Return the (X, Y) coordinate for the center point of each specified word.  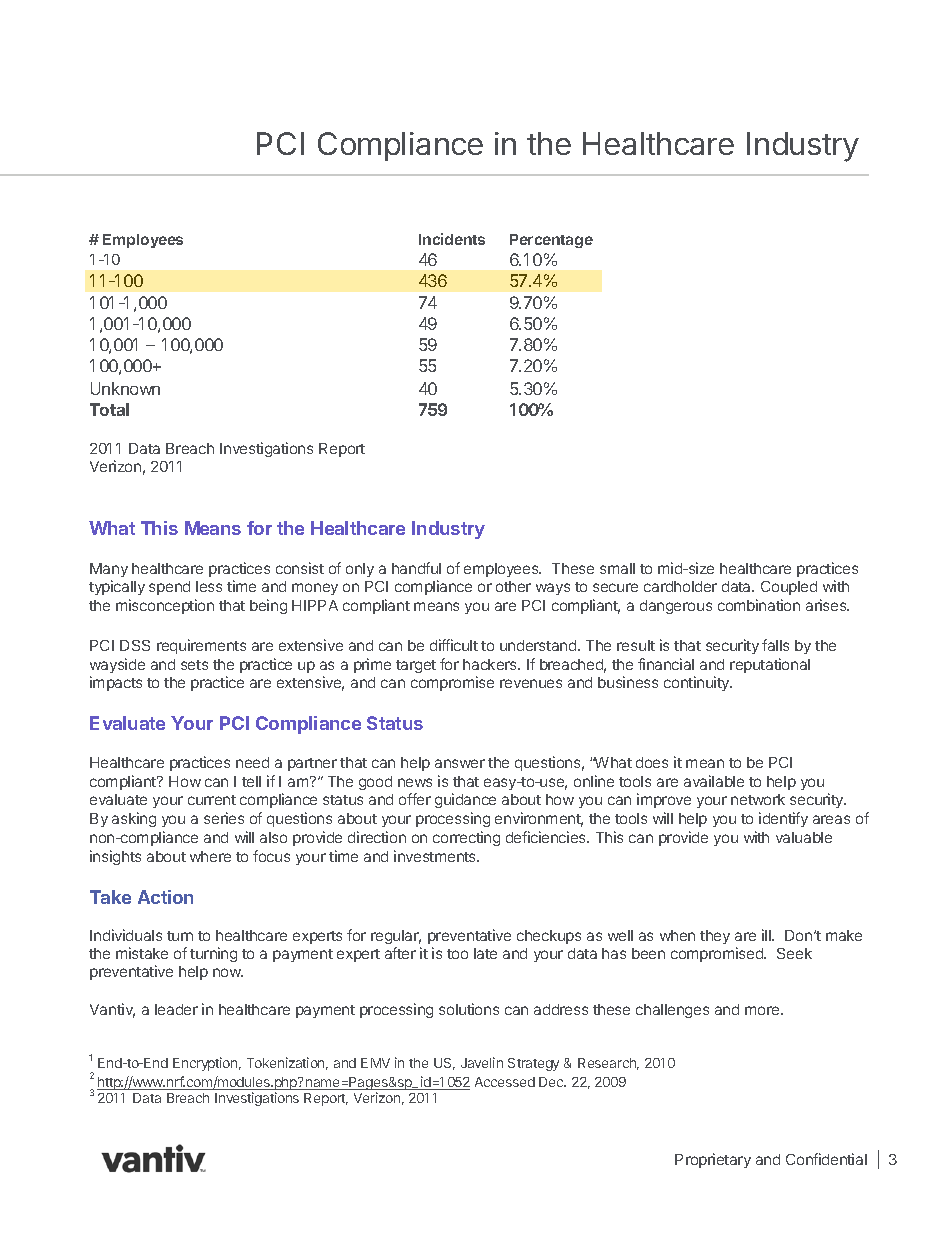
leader (176, 1009)
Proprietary (713, 1160)
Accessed (505, 1082)
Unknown (125, 388)
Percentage (551, 241)
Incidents (452, 239)
